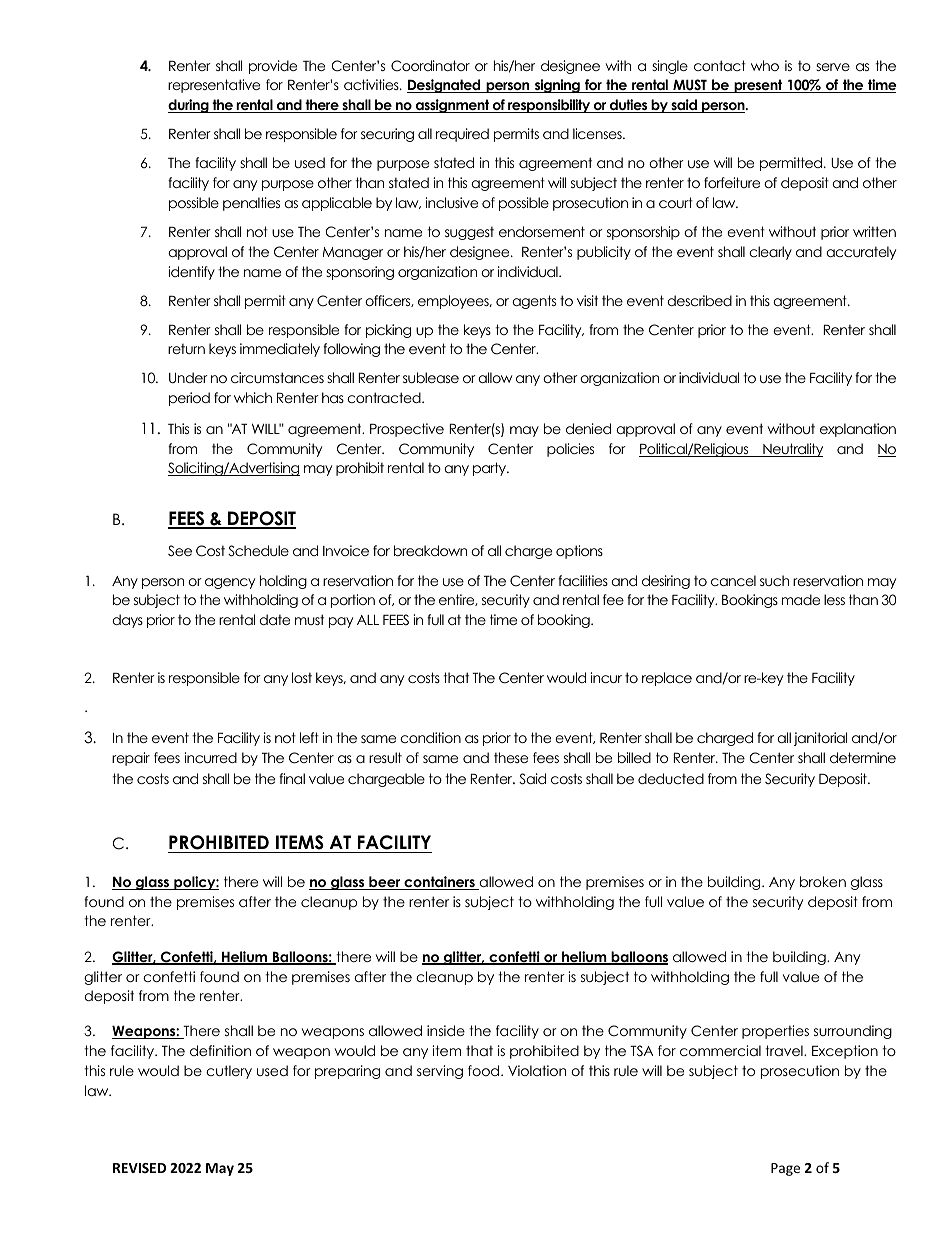 This screenshot has width=952, height=1233. What do you see at coordinates (549, 106) in the screenshot?
I see `responsibility` at bounding box center [549, 106].
